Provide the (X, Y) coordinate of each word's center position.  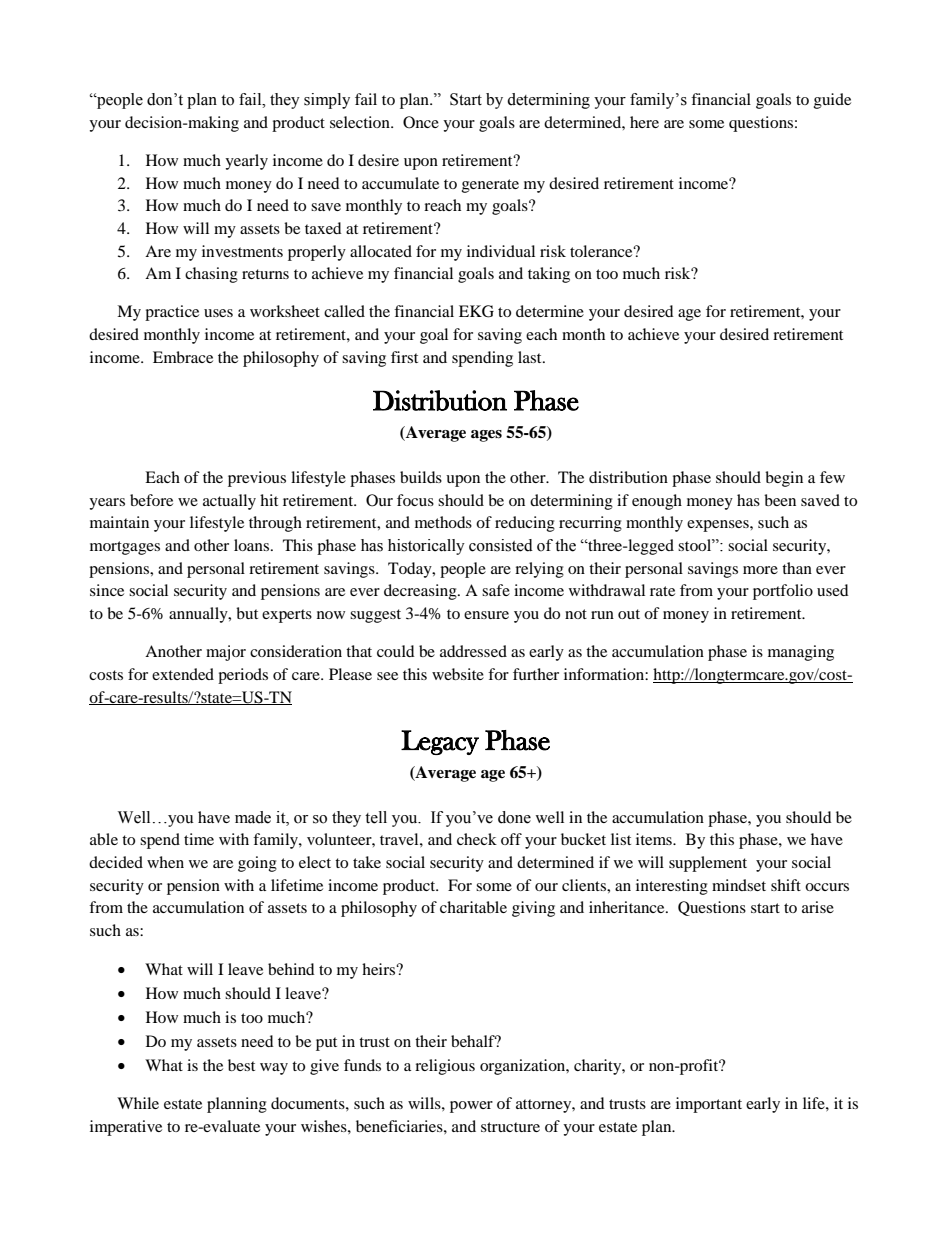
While (138, 1103)
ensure (486, 615)
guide (832, 101)
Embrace (183, 357)
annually (199, 615)
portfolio (783, 592)
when (165, 862)
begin (784, 479)
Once (421, 122)
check (477, 839)
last (531, 357)
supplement (708, 864)
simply (327, 101)
